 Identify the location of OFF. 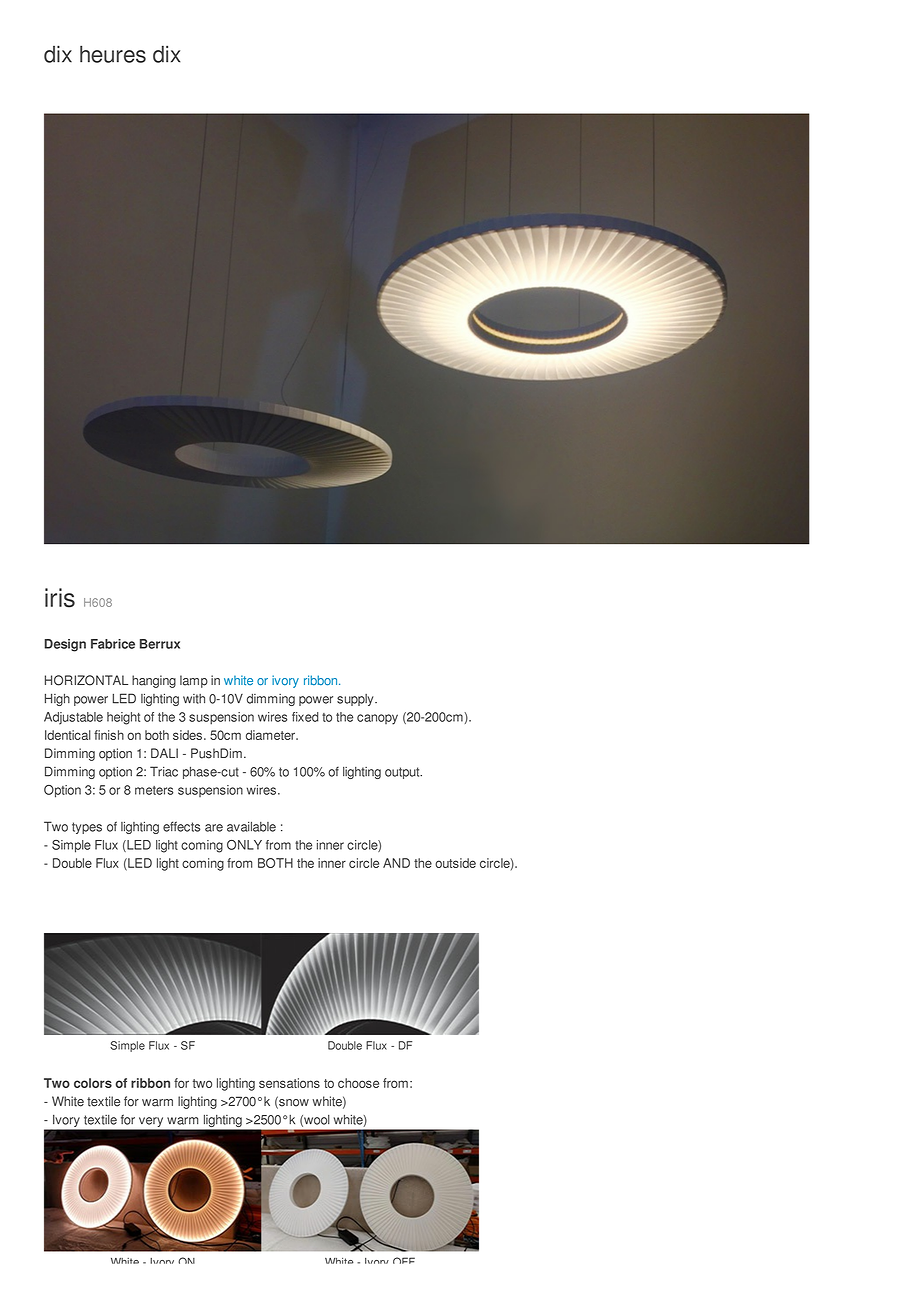
(404, 1260).
